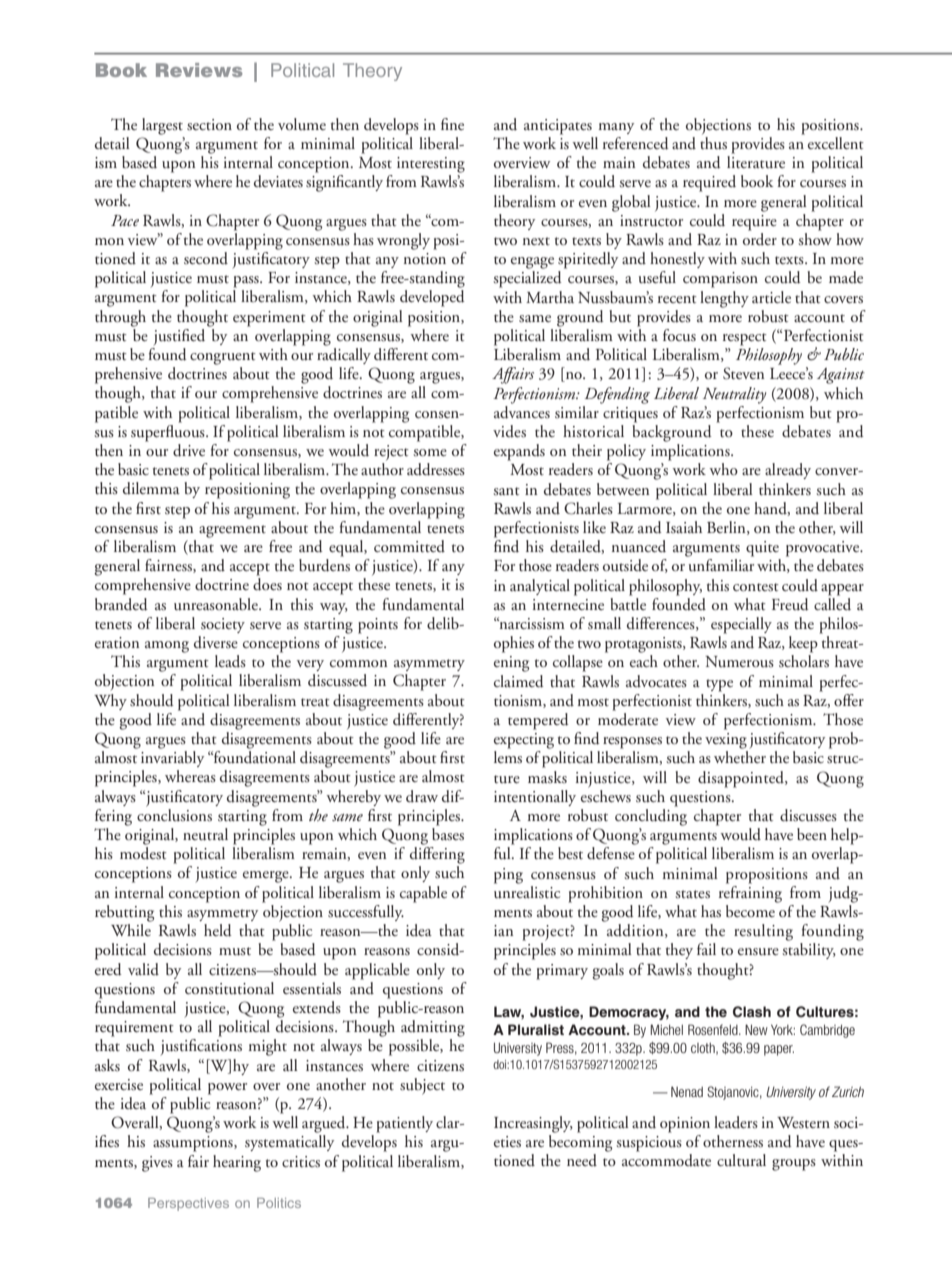 The width and height of the image is (952, 1270). Describe the element at coordinates (151, 488) in the image. I see `dilemma` at that location.
